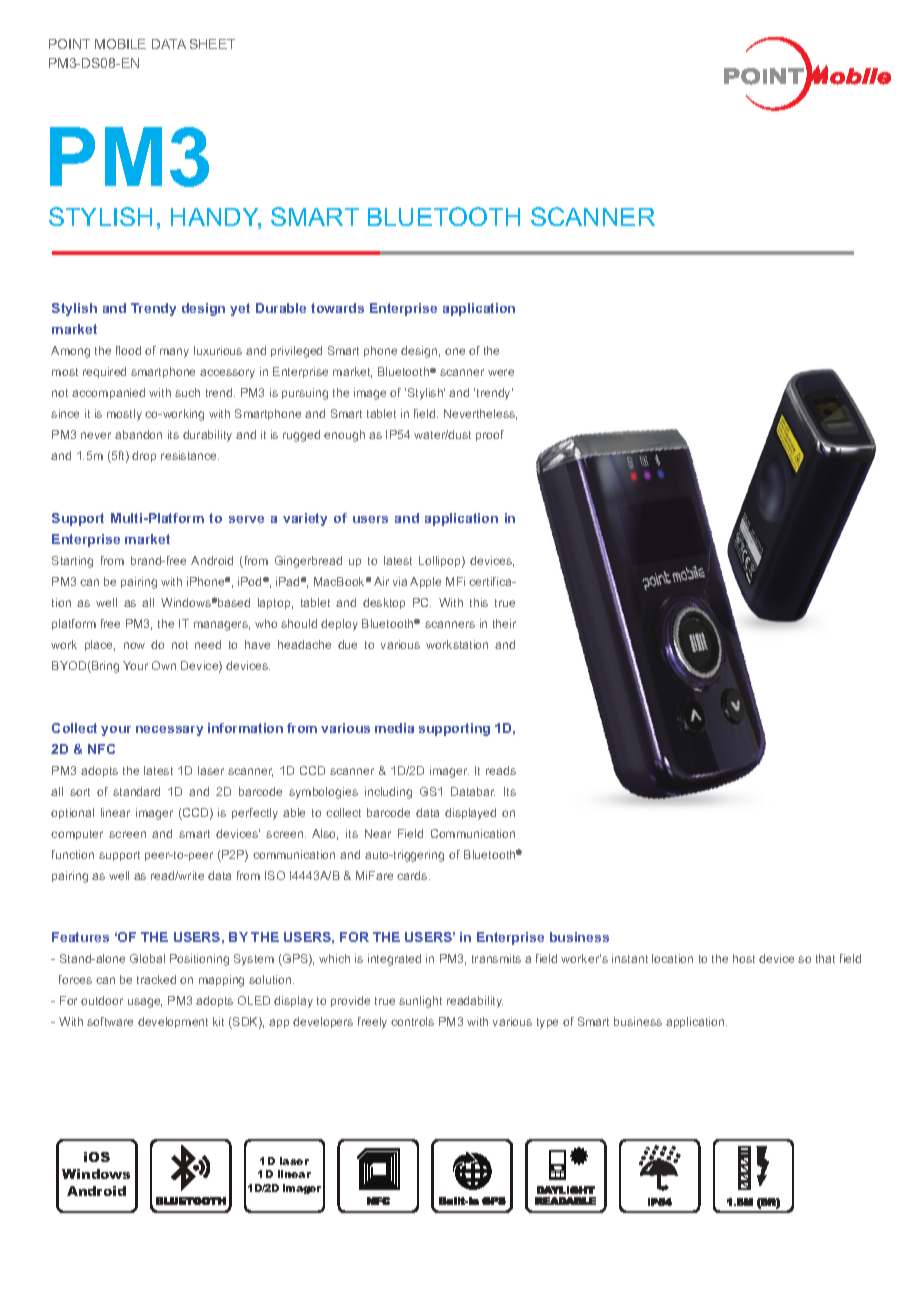 This screenshot has width=924, height=1308. Describe the element at coordinates (490, 435) in the screenshot. I see `proof` at that location.
